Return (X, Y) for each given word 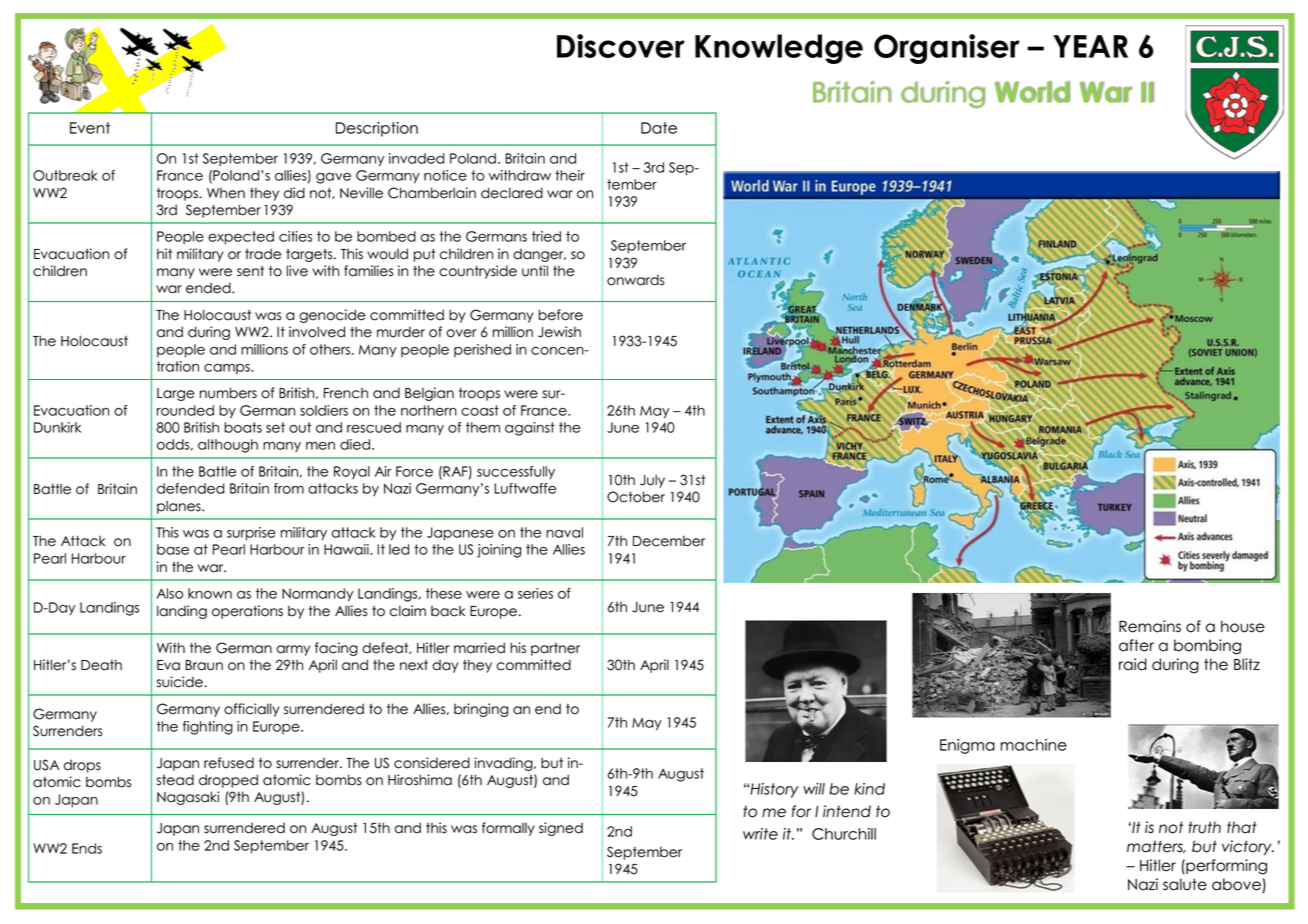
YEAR (1090, 46)
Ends (87, 848)
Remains (1150, 626)
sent (250, 271)
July (652, 481)
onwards (635, 280)
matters (1156, 846)
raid (1133, 664)
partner (555, 649)
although (228, 446)
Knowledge (779, 49)
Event (90, 128)
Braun (204, 665)
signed (561, 829)
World (1032, 92)
